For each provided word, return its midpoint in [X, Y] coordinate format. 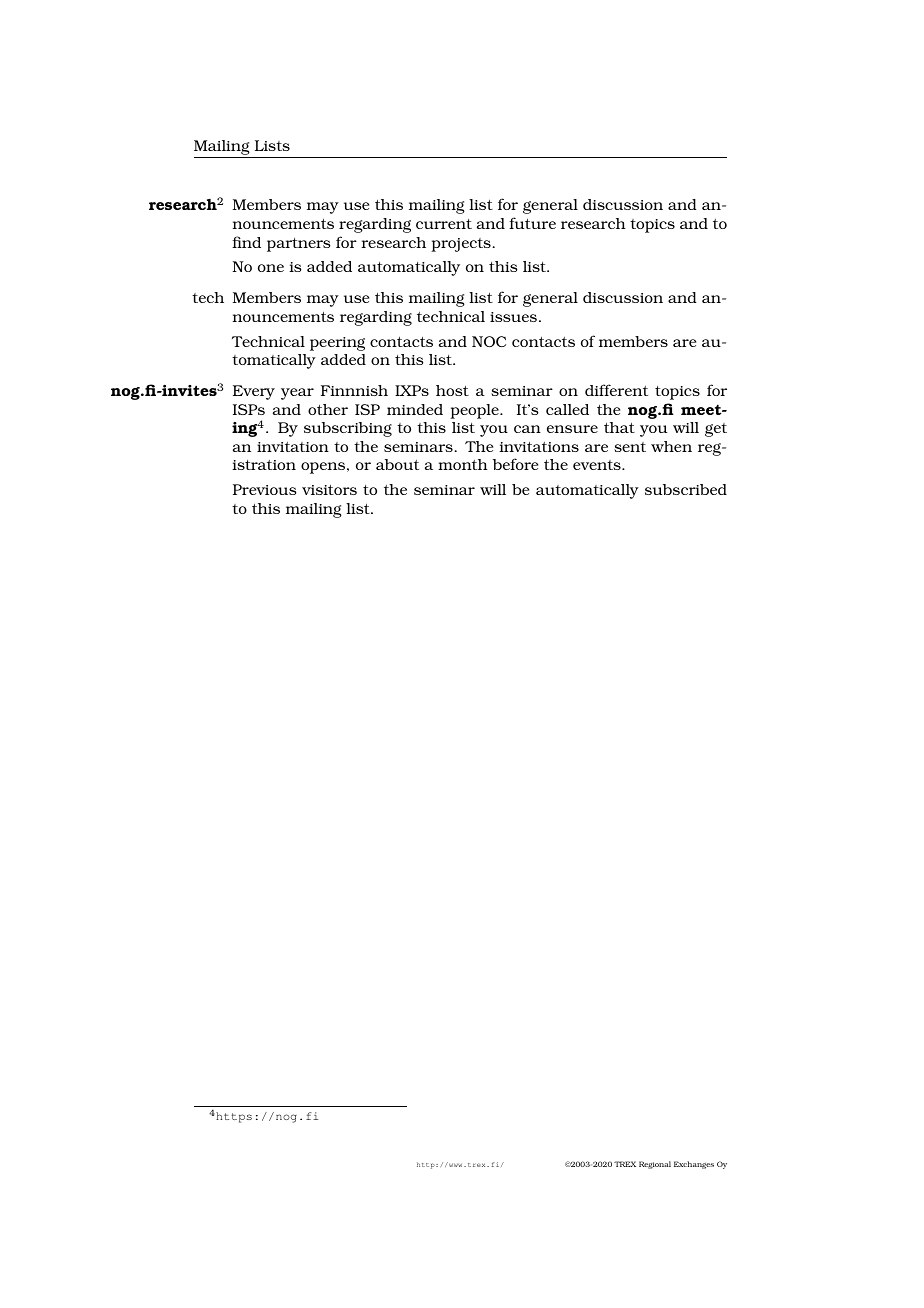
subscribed [686, 489]
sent [630, 447]
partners [298, 245]
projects [461, 245]
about [397, 464]
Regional [655, 1165]
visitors [329, 490]
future [532, 223]
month [463, 464]
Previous [264, 489]
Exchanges [694, 1165]
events [598, 465]
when [671, 446]
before [515, 464]
